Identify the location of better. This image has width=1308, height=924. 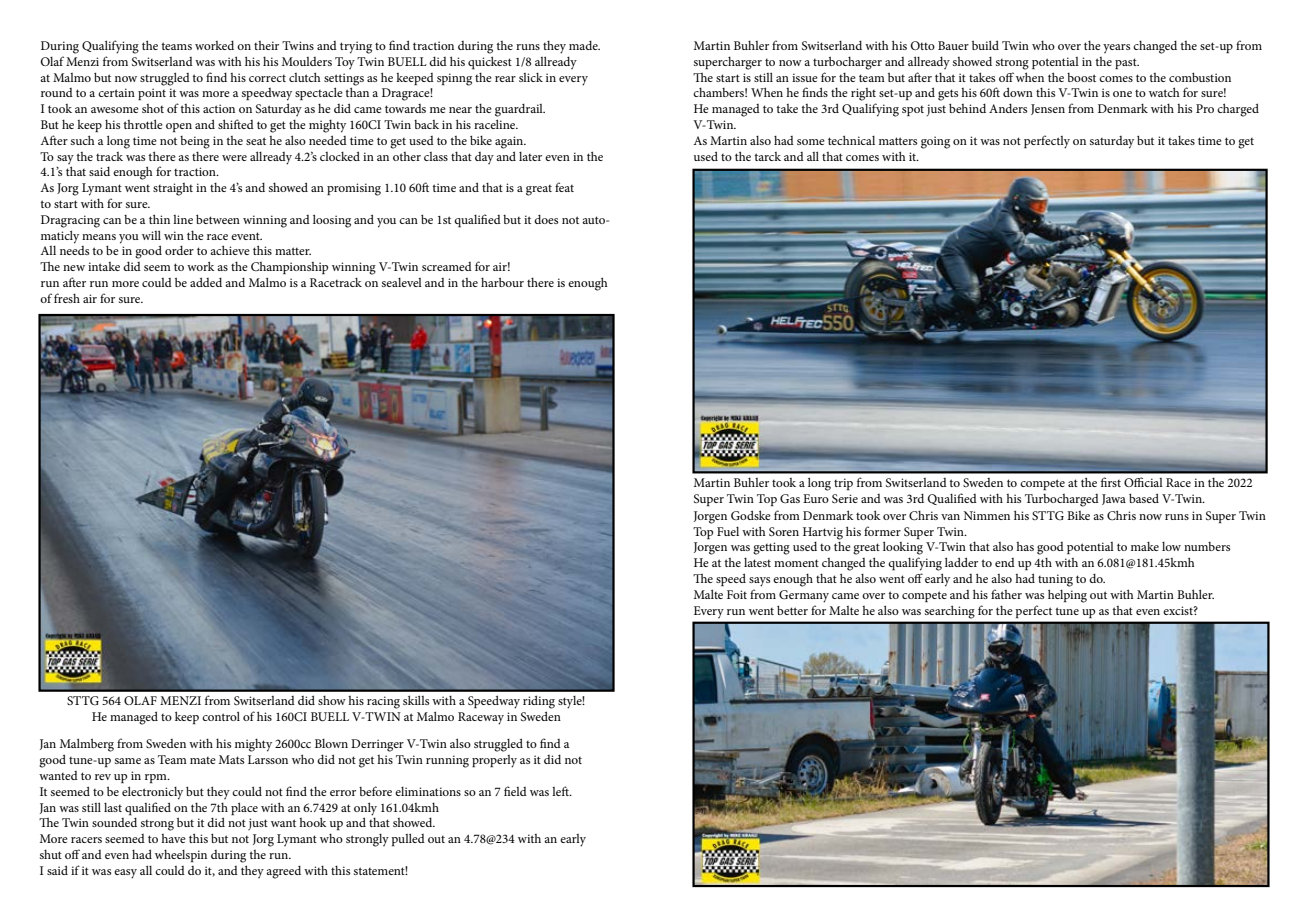
(792, 610).
